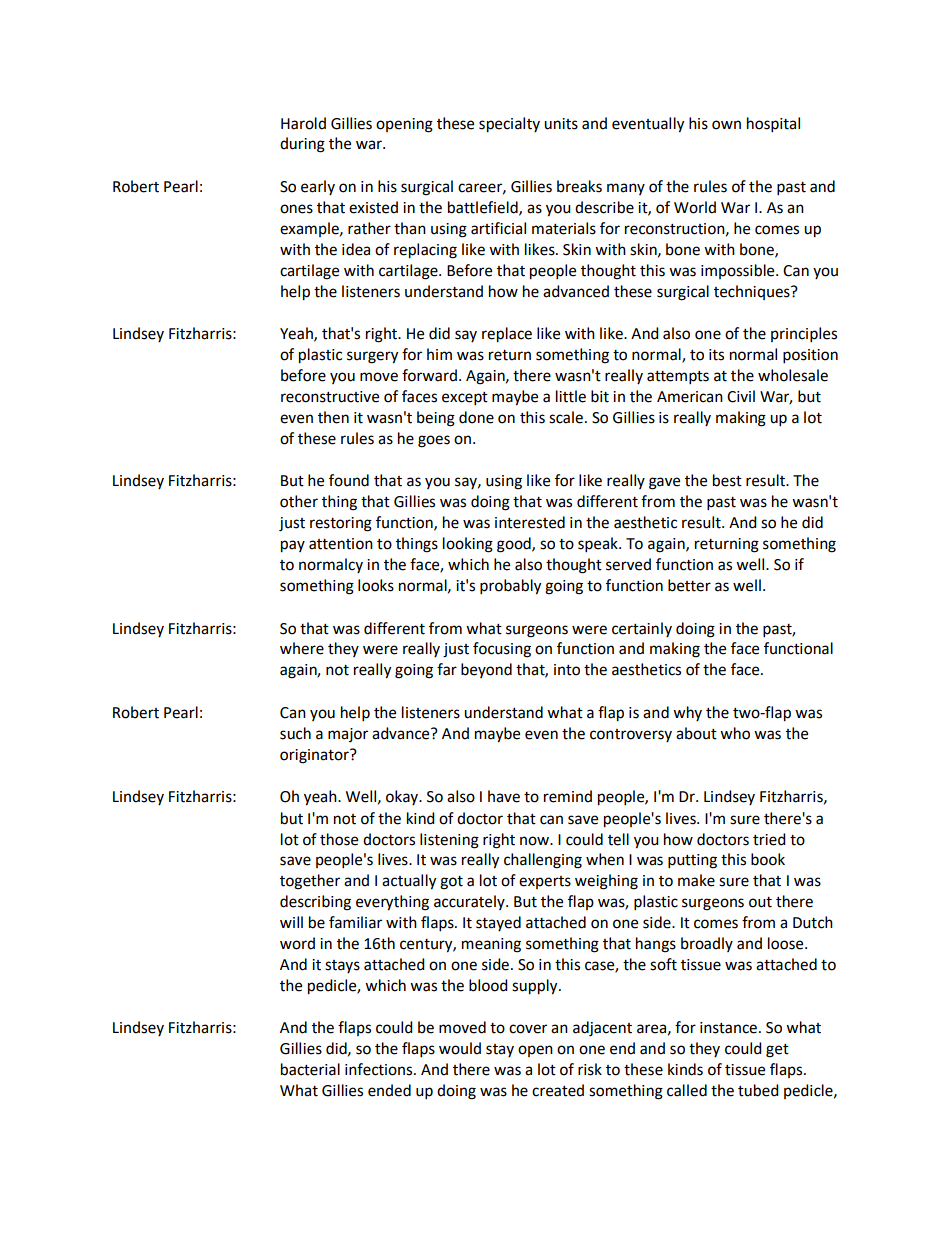 The image size is (952, 1233). I want to click on hospital, so click(773, 125).
